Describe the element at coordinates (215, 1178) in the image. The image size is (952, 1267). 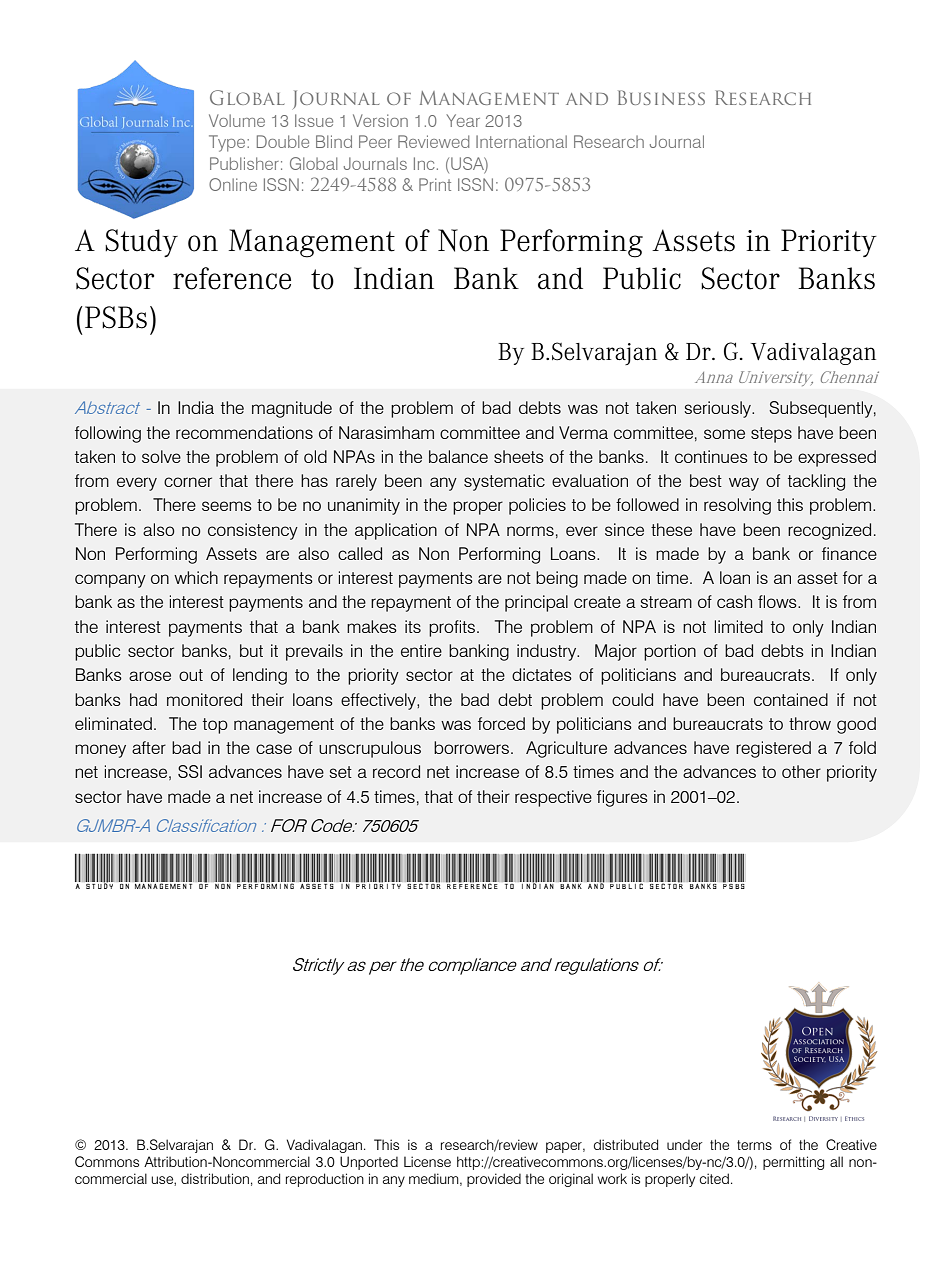
I see `distribution` at that location.
